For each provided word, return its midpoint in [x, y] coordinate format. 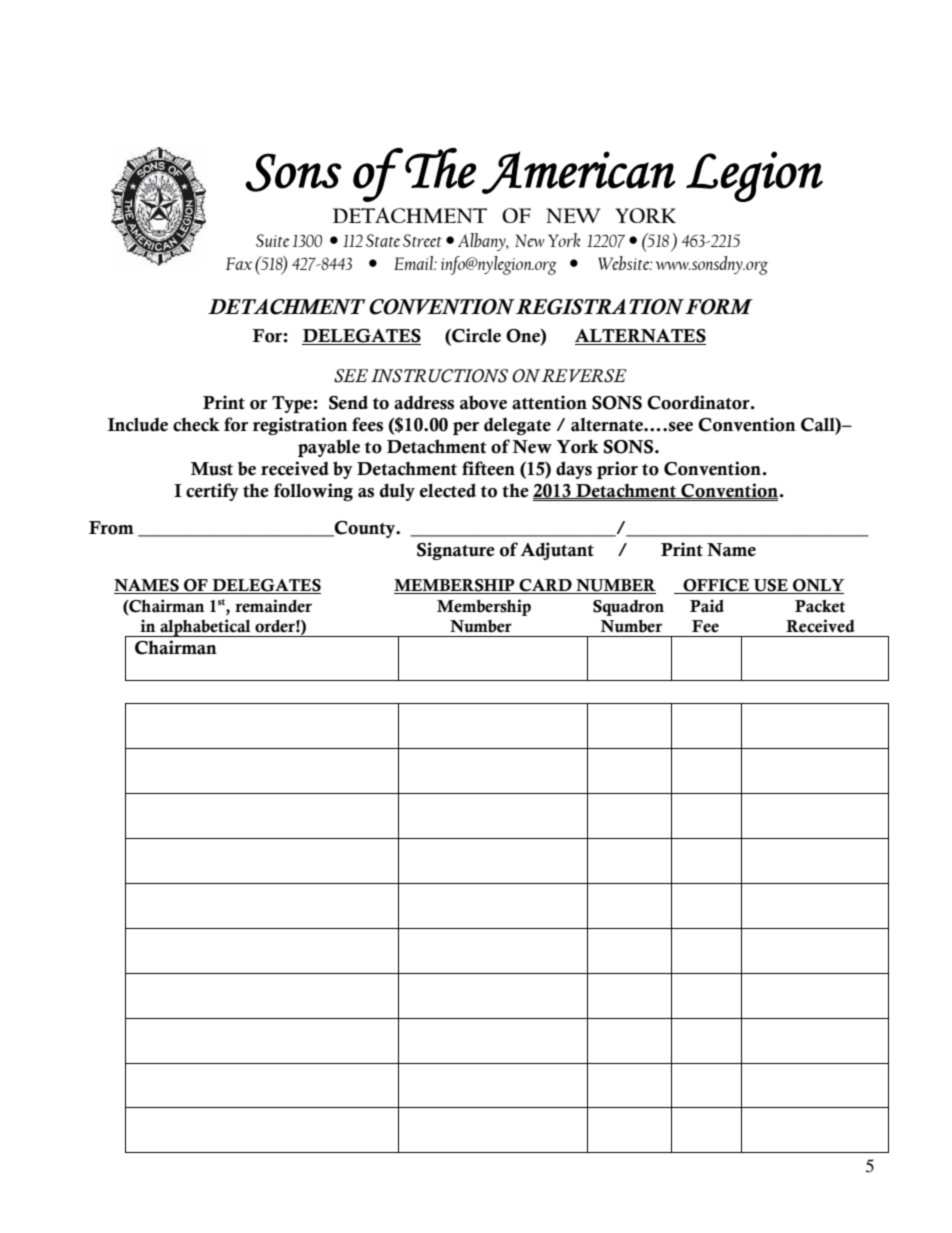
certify [212, 492]
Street [422, 240]
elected [448, 490]
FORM [719, 307]
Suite [273, 240]
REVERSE [584, 376]
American [578, 172]
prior [617, 470]
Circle [475, 336]
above [483, 402]
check [196, 424]
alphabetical [205, 628]
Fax [239, 263]
